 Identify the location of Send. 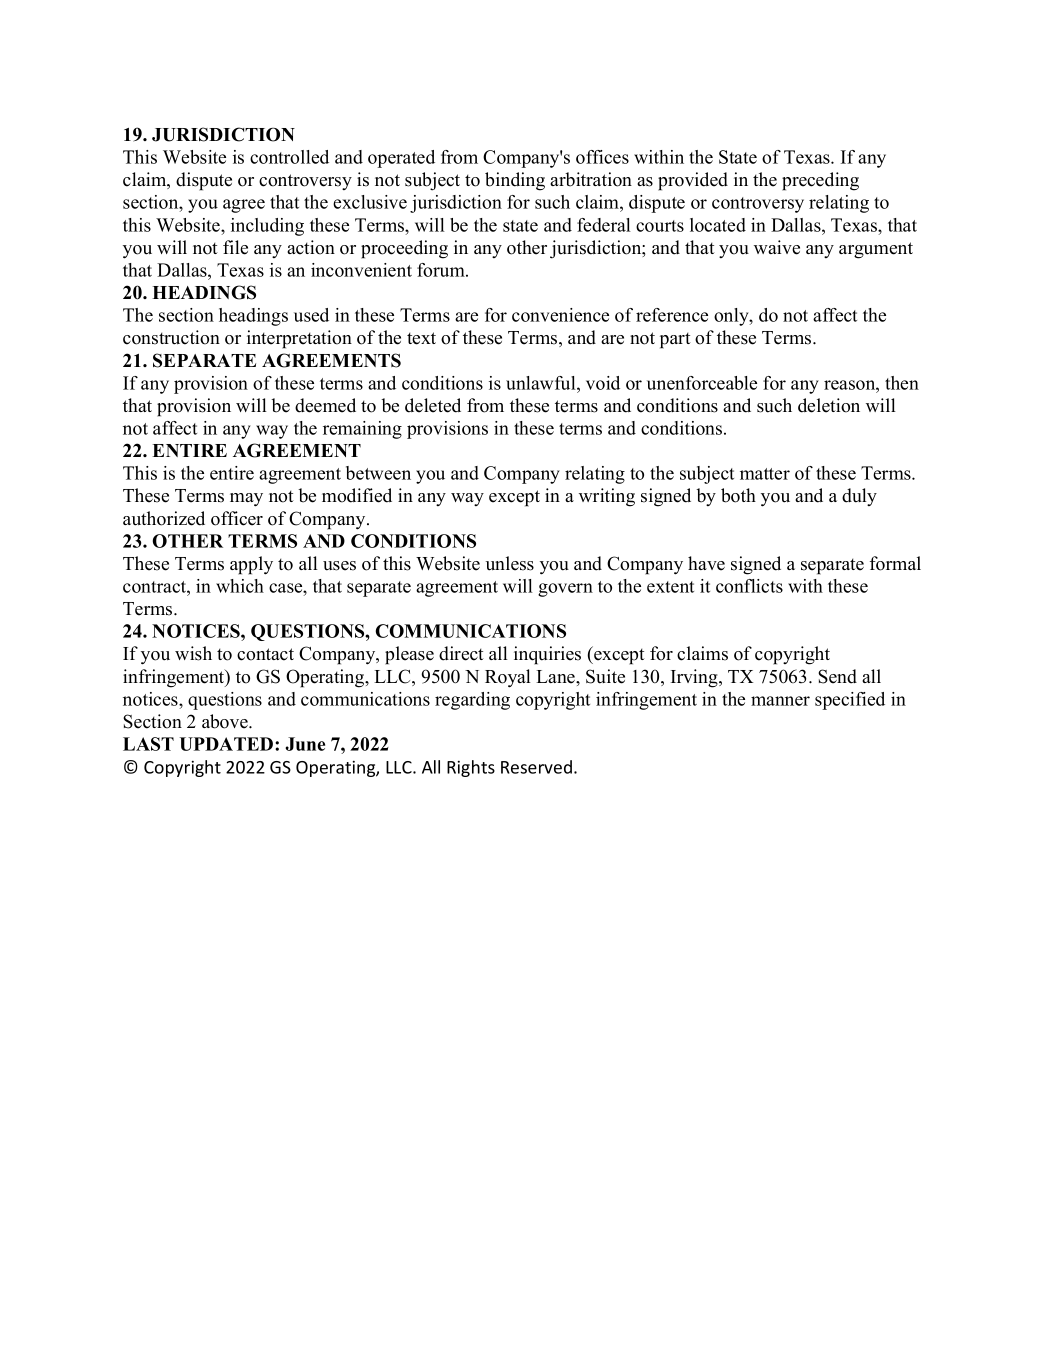
(837, 676).
